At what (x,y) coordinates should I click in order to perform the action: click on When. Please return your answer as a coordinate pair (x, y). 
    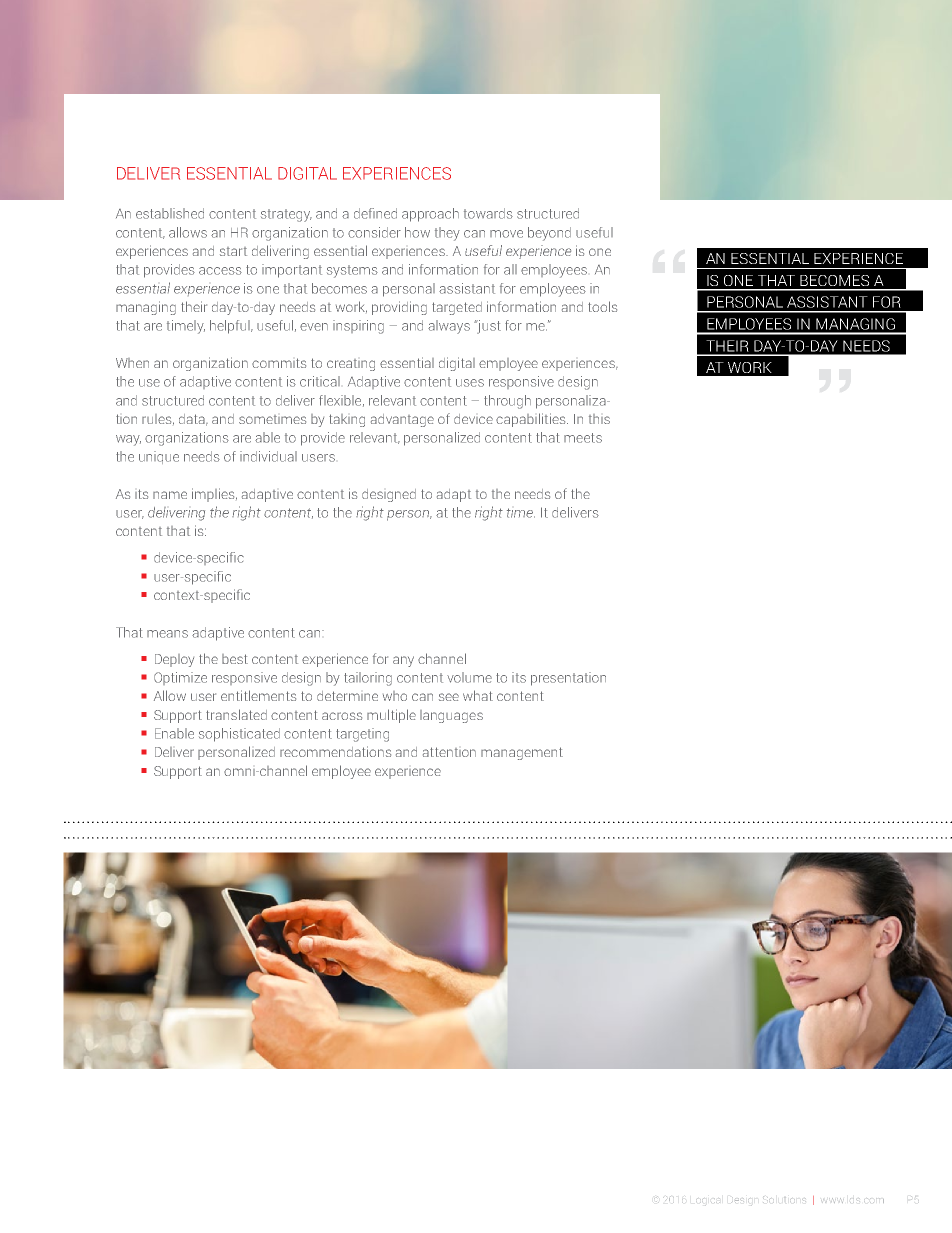
    Looking at the image, I should click on (132, 363).
